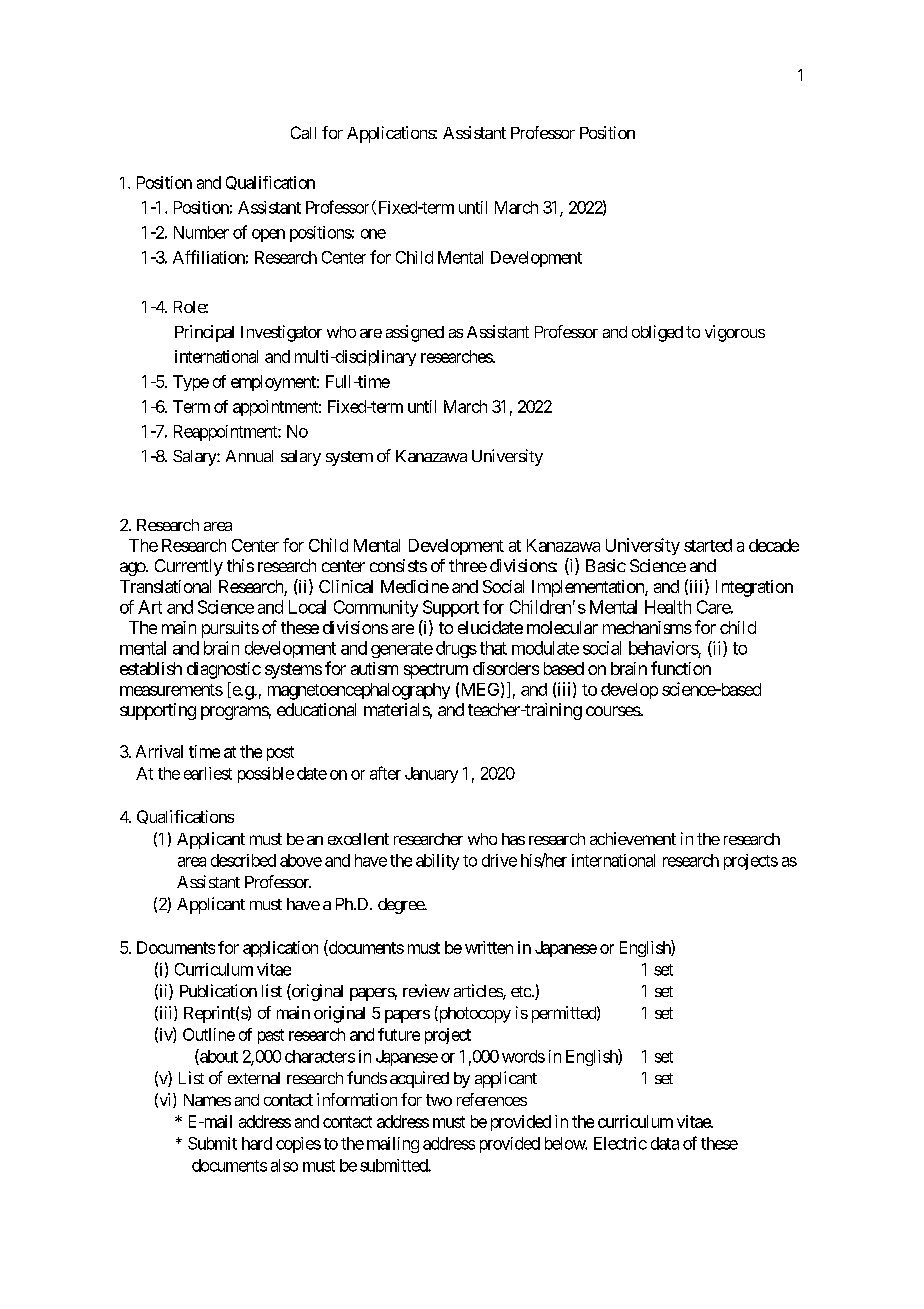 The height and width of the document is (1309, 924). I want to click on achievement, so click(633, 838).
